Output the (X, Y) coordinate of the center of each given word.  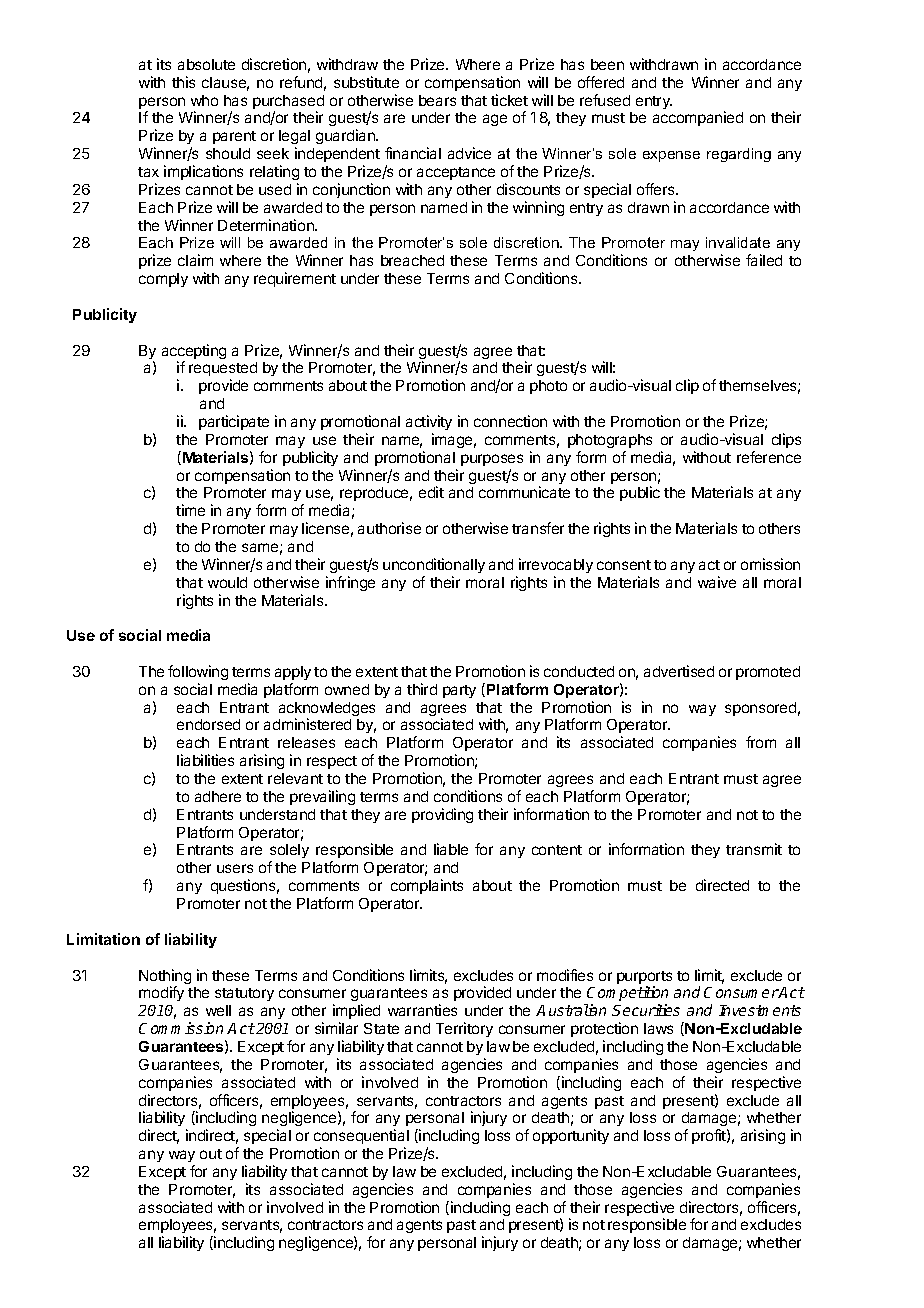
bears (437, 100)
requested (223, 371)
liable (451, 849)
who (204, 100)
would (227, 582)
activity (429, 422)
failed (764, 260)
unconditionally (434, 565)
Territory (464, 1029)
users (235, 868)
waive (717, 582)
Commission (181, 1028)
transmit (754, 849)
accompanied (698, 118)
